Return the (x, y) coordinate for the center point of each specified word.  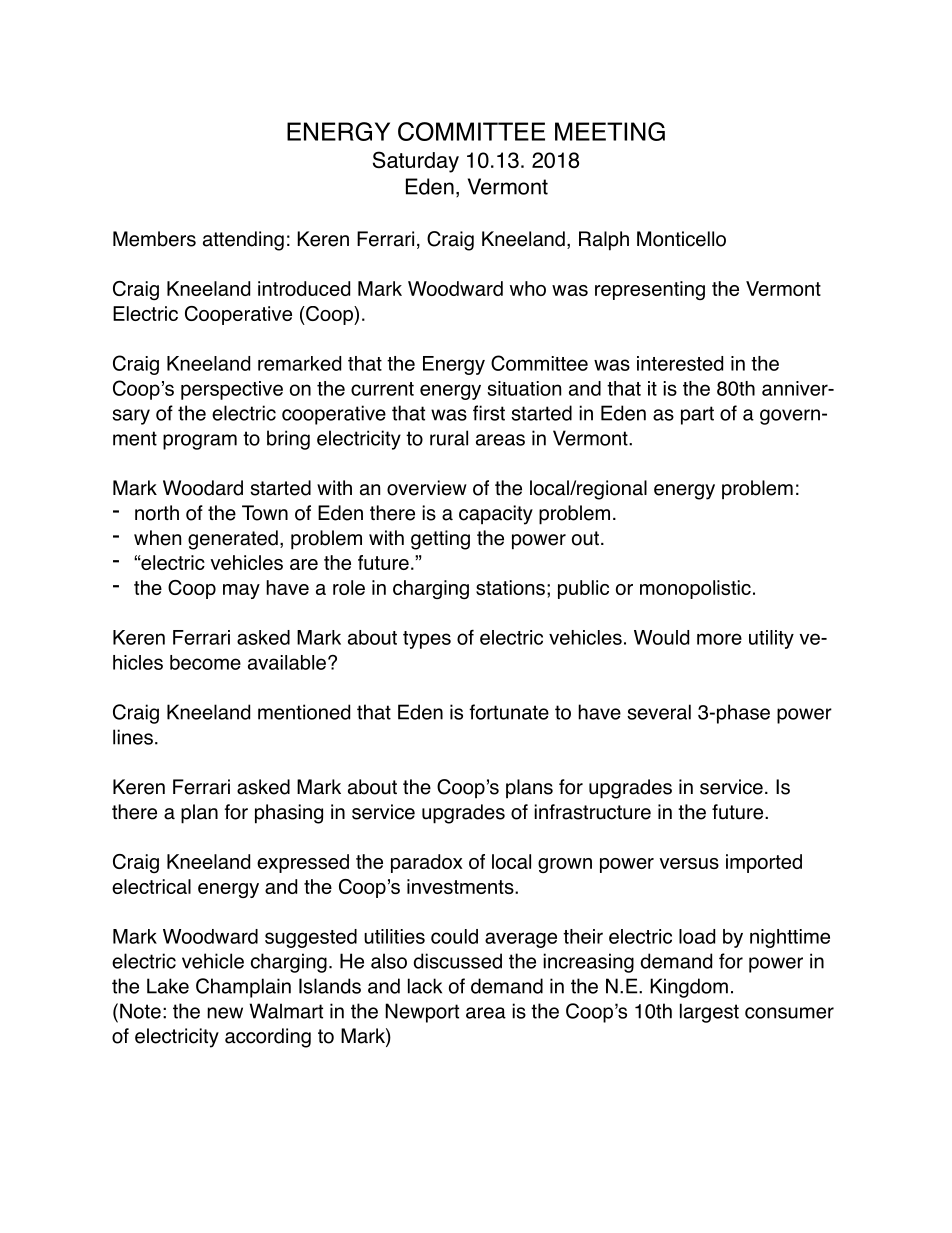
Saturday (416, 162)
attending (243, 241)
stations (510, 587)
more (719, 639)
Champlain (243, 988)
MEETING (610, 131)
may (241, 591)
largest (709, 1013)
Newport (422, 1013)
